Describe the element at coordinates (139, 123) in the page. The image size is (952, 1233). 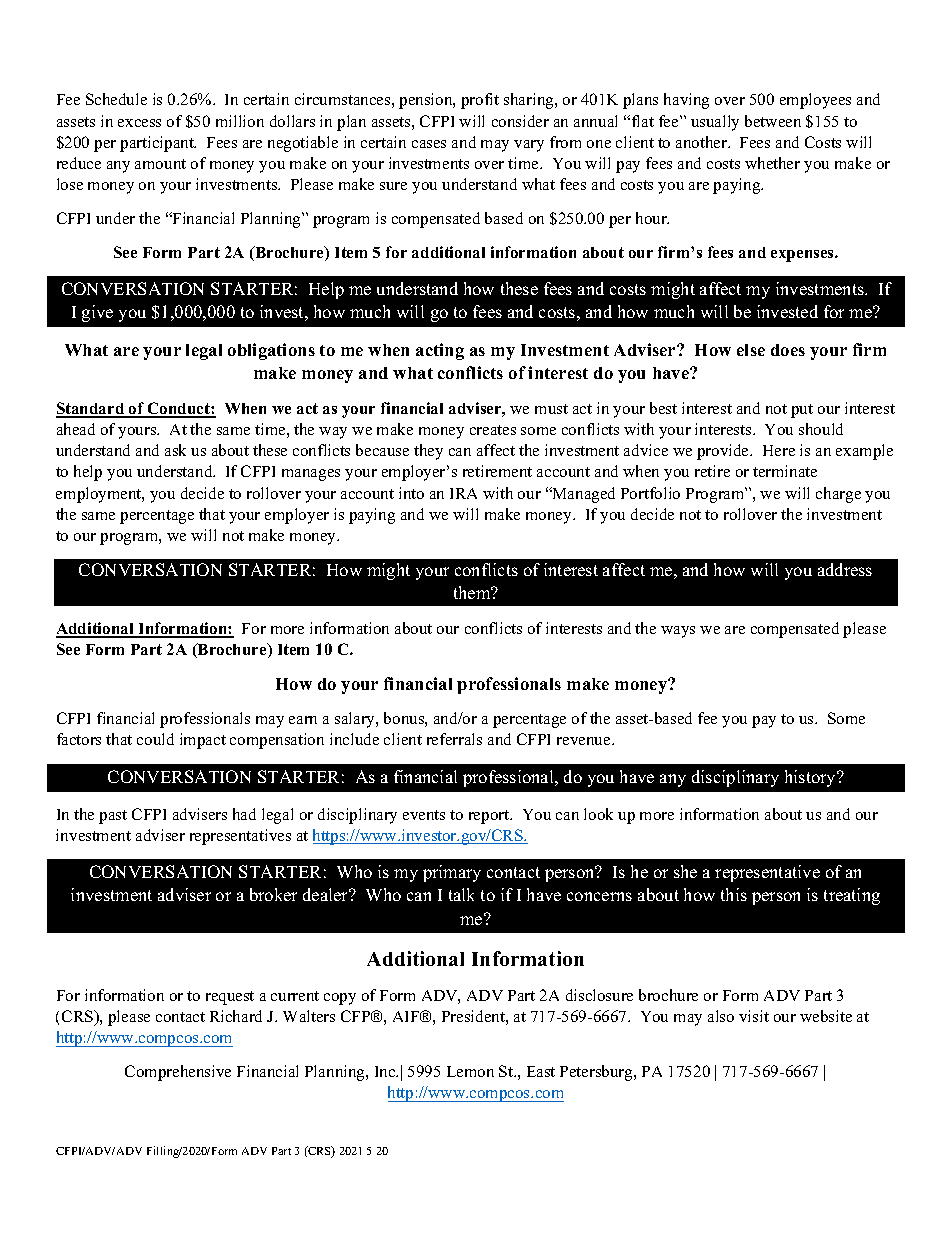
I see `excess` at that location.
